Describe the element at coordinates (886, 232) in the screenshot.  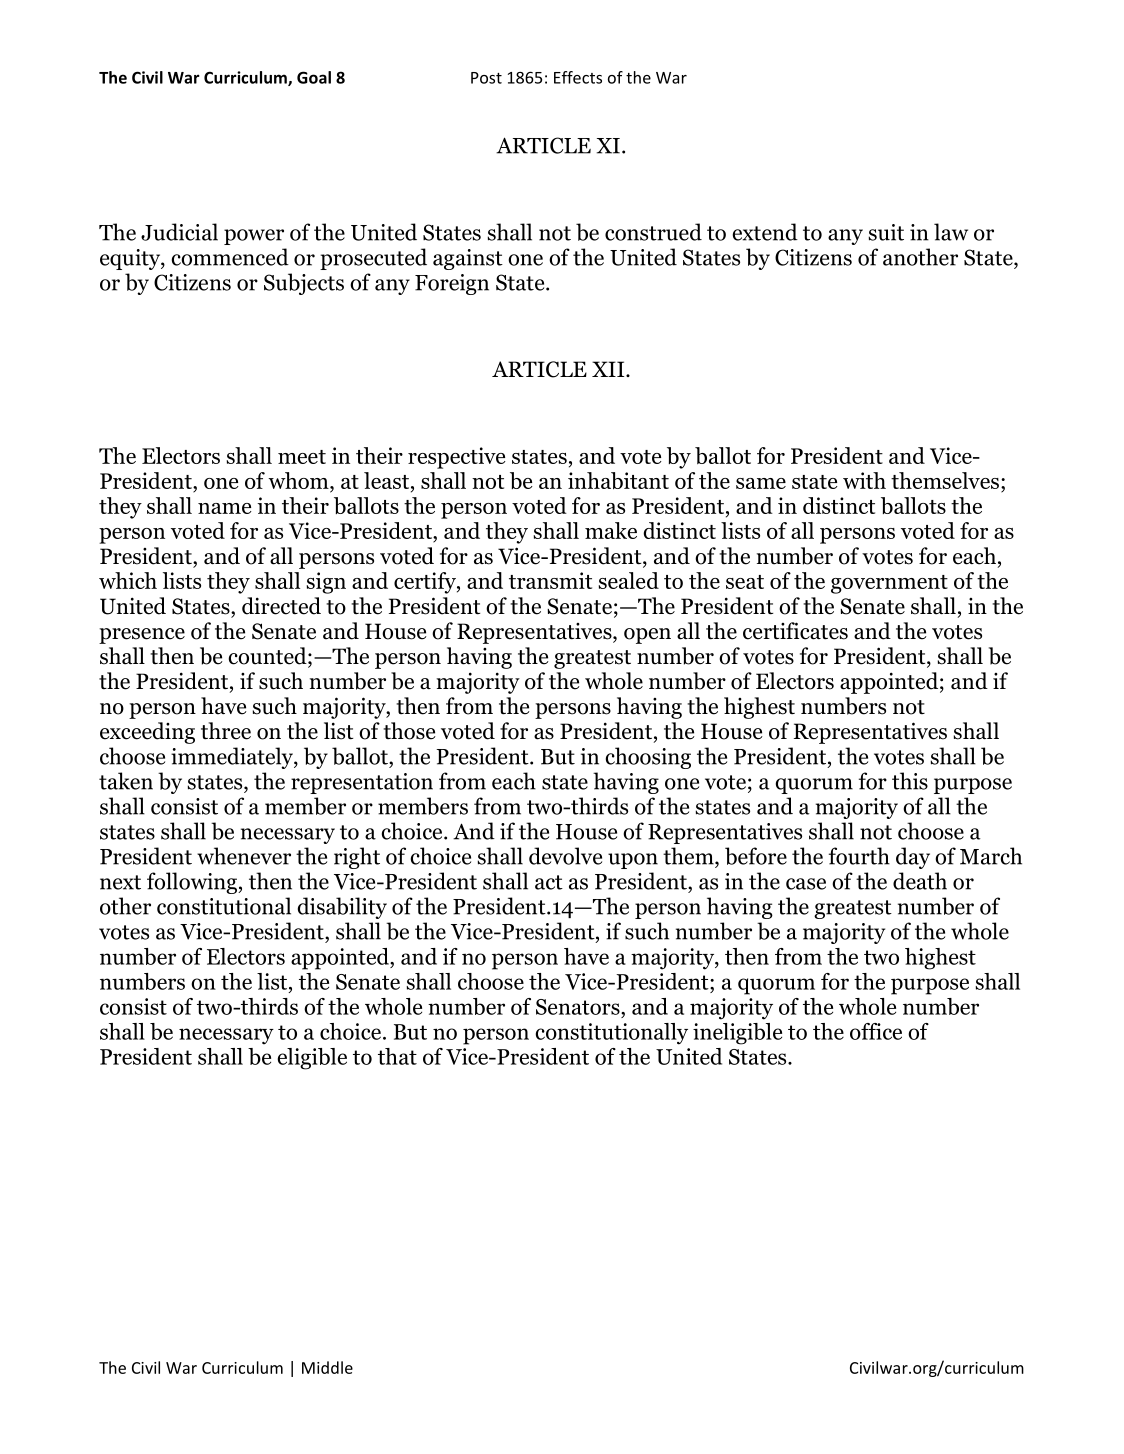
I see `suit` at that location.
